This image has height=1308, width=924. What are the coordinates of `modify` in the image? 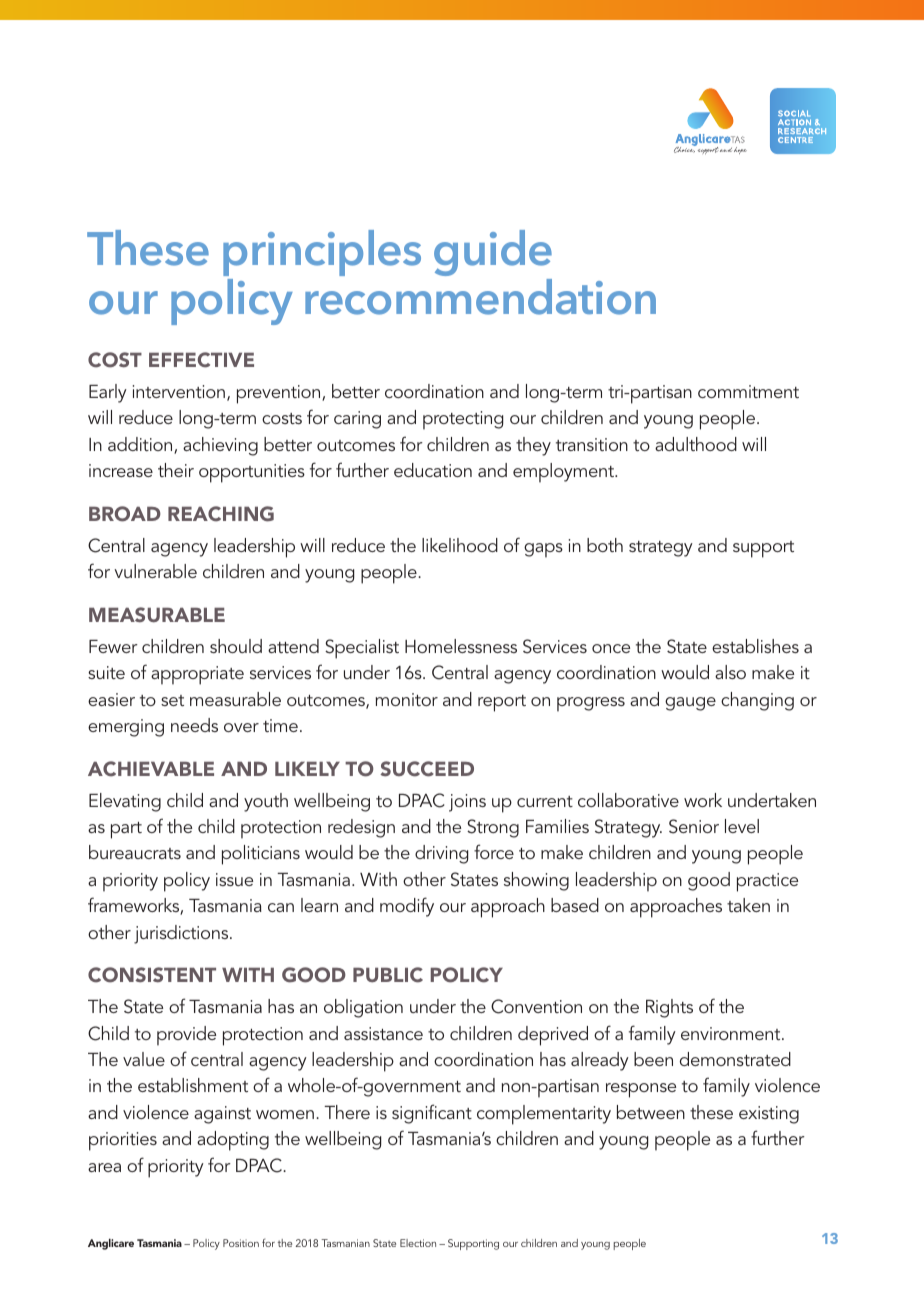 It's located at (407, 907).
